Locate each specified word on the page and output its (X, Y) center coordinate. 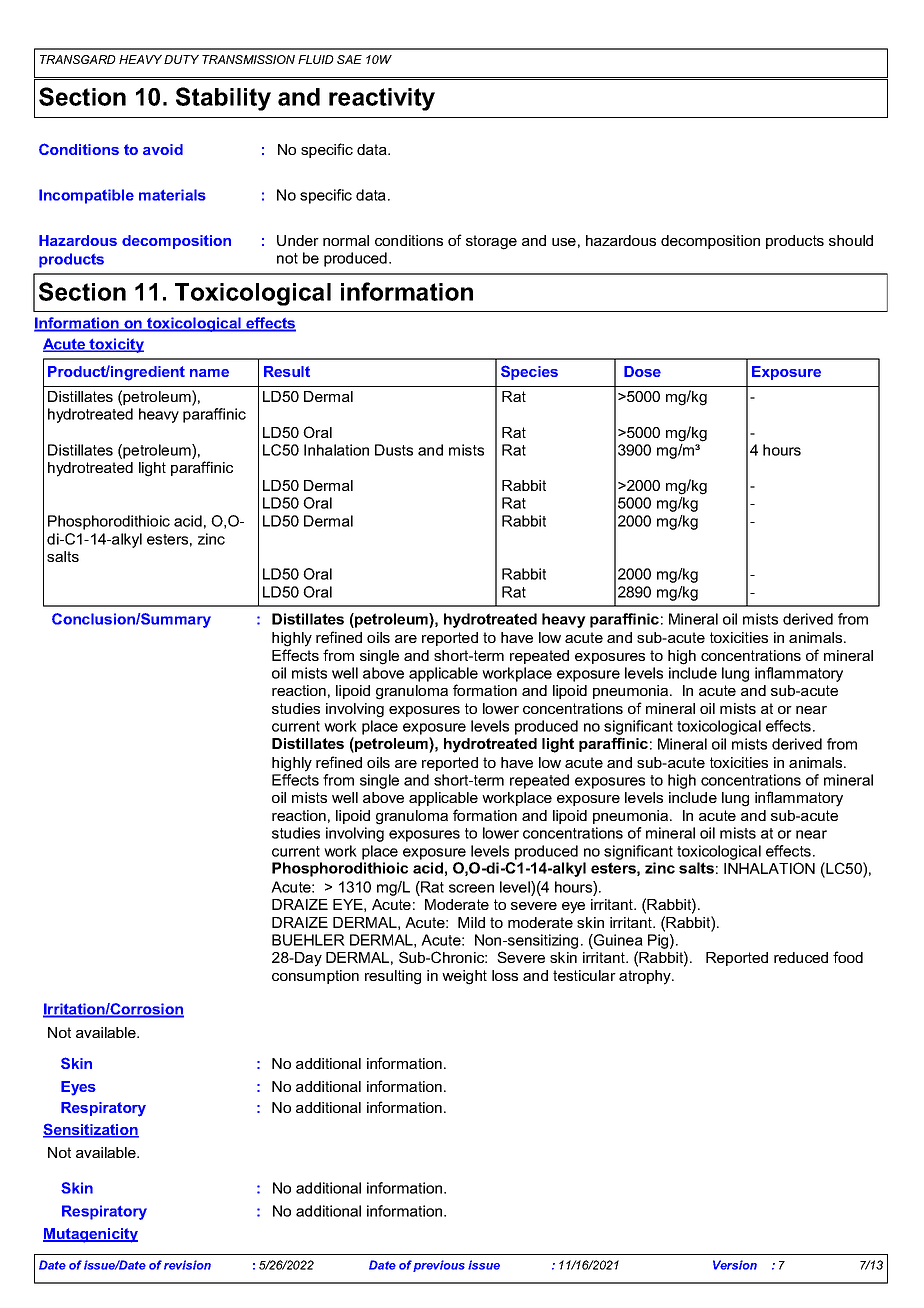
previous (439, 1266)
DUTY (181, 59)
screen (471, 888)
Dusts (394, 450)
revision (187, 1265)
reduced (801, 957)
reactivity (382, 99)
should (851, 240)
